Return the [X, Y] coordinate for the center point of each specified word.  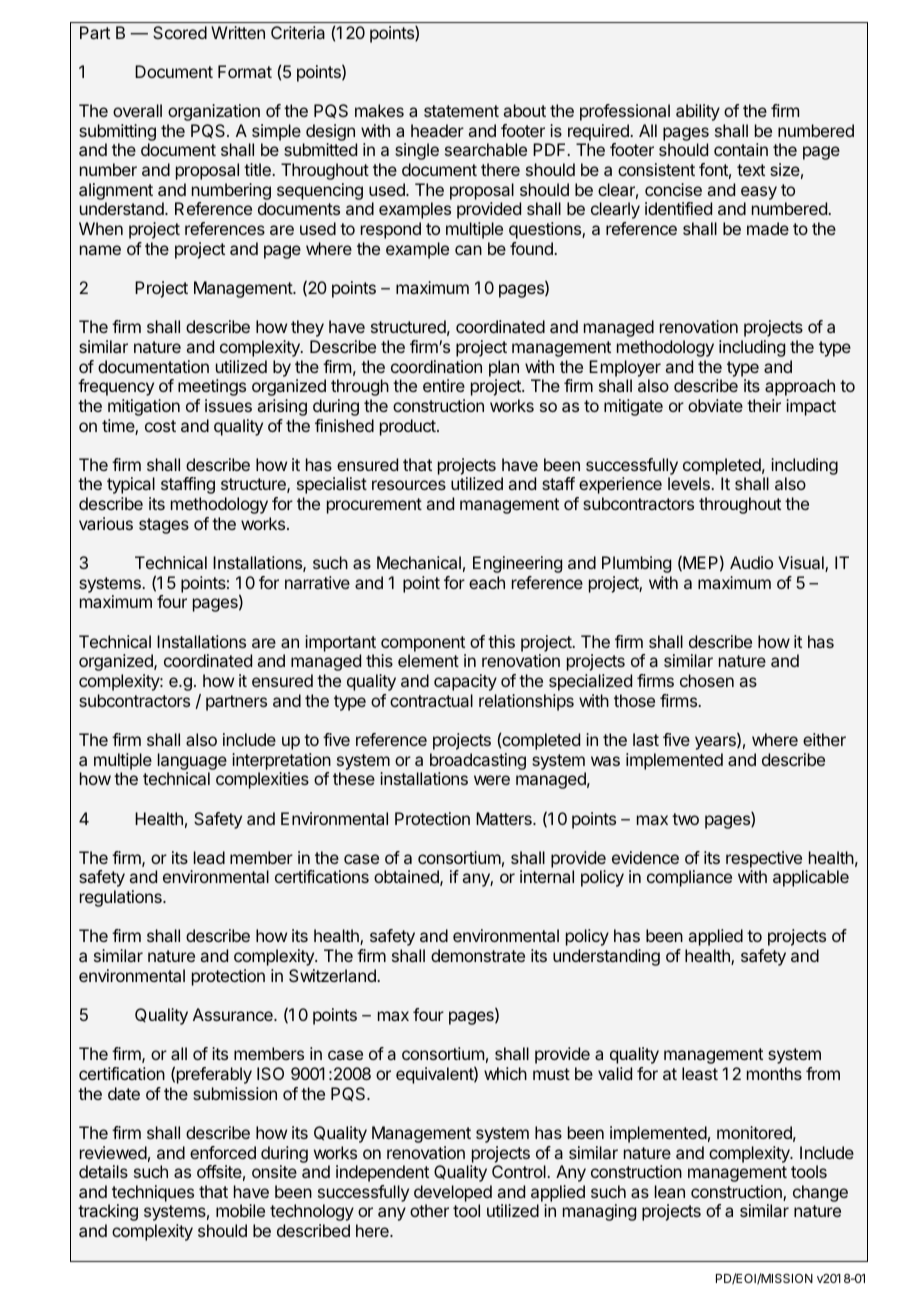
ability [698, 112]
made [768, 228]
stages [164, 526]
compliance [689, 878]
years [716, 743]
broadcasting [478, 761]
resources [409, 485]
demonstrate [478, 955]
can [468, 250]
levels [690, 483]
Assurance [234, 1014]
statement [461, 111]
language [192, 761]
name [100, 250]
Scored [180, 32]
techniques [153, 1193]
